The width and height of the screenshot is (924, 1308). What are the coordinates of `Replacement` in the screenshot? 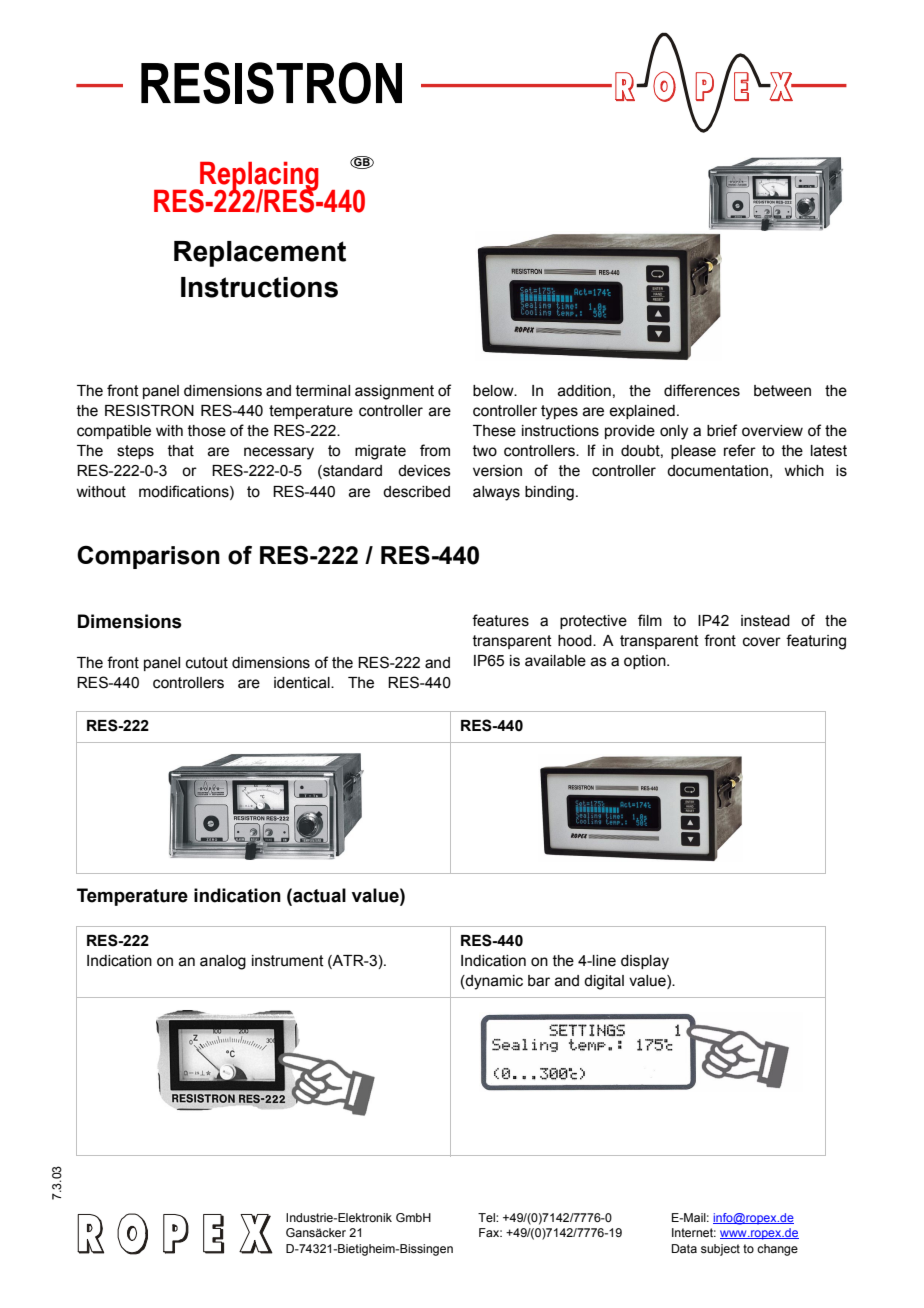 It's located at (260, 254).
